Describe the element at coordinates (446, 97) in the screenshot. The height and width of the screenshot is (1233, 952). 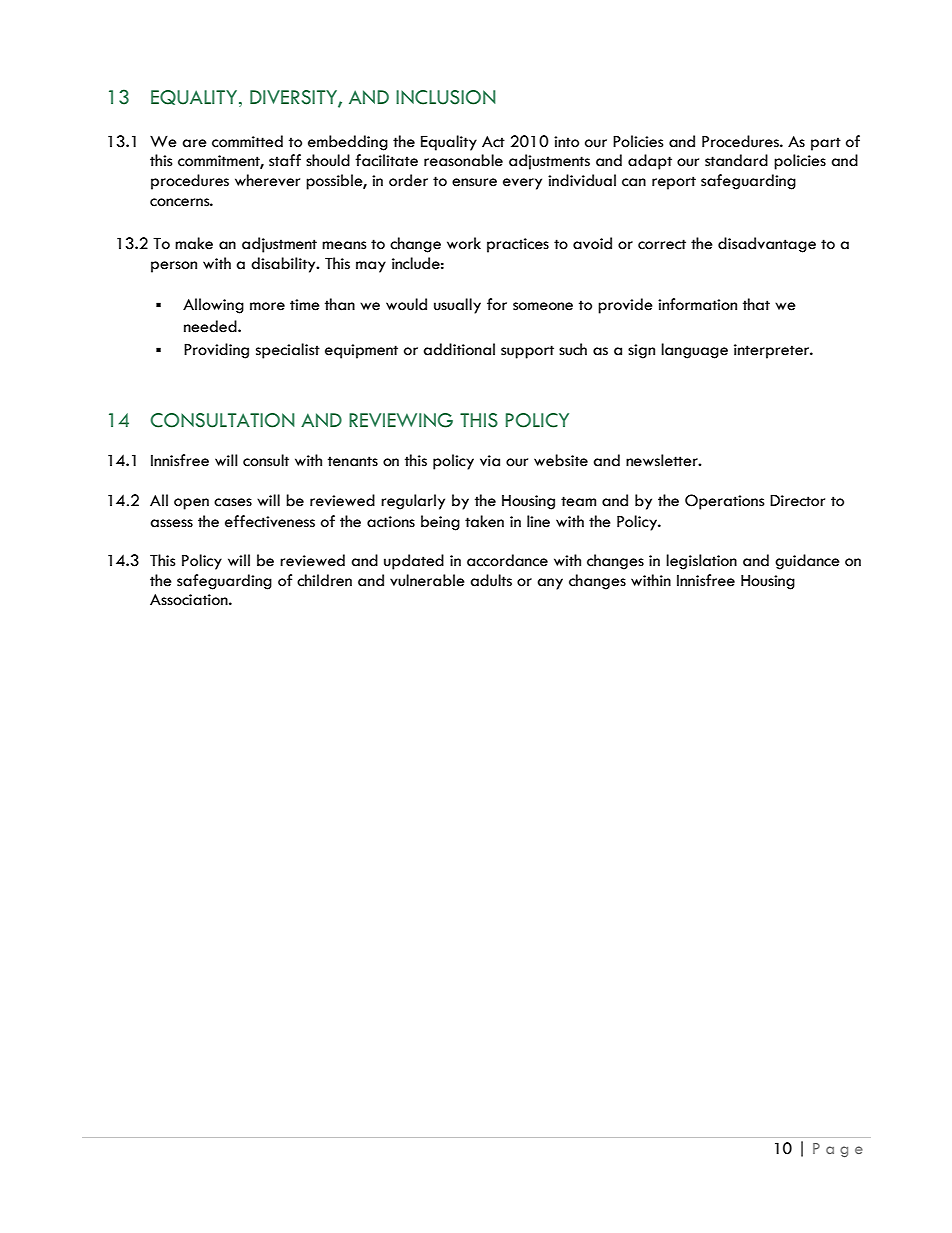
I see `INCLUSION` at that location.
